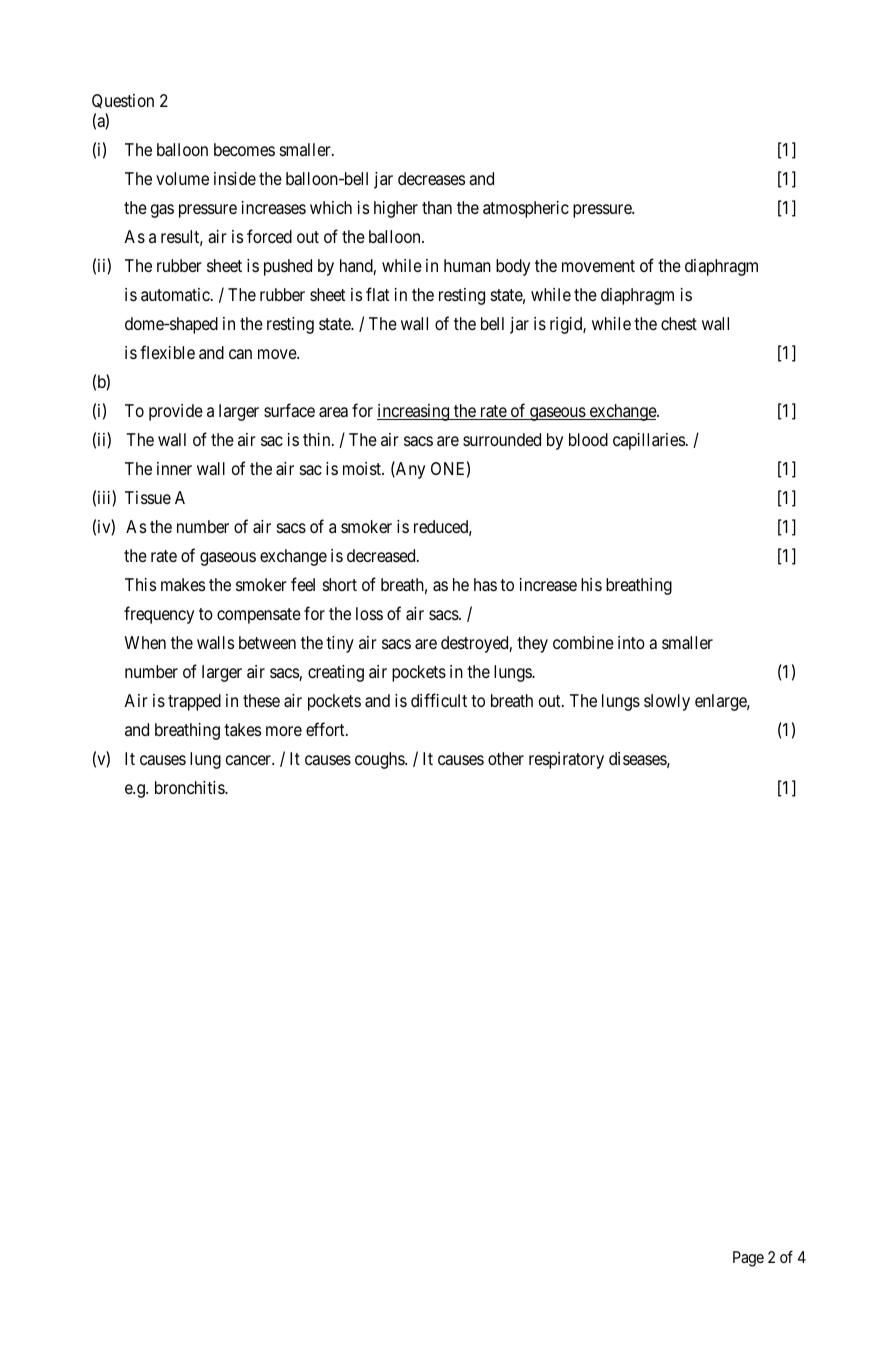 The image size is (896, 1371). What do you see at coordinates (566, 760) in the image?
I see `respiratory` at bounding box center [566, 760].
